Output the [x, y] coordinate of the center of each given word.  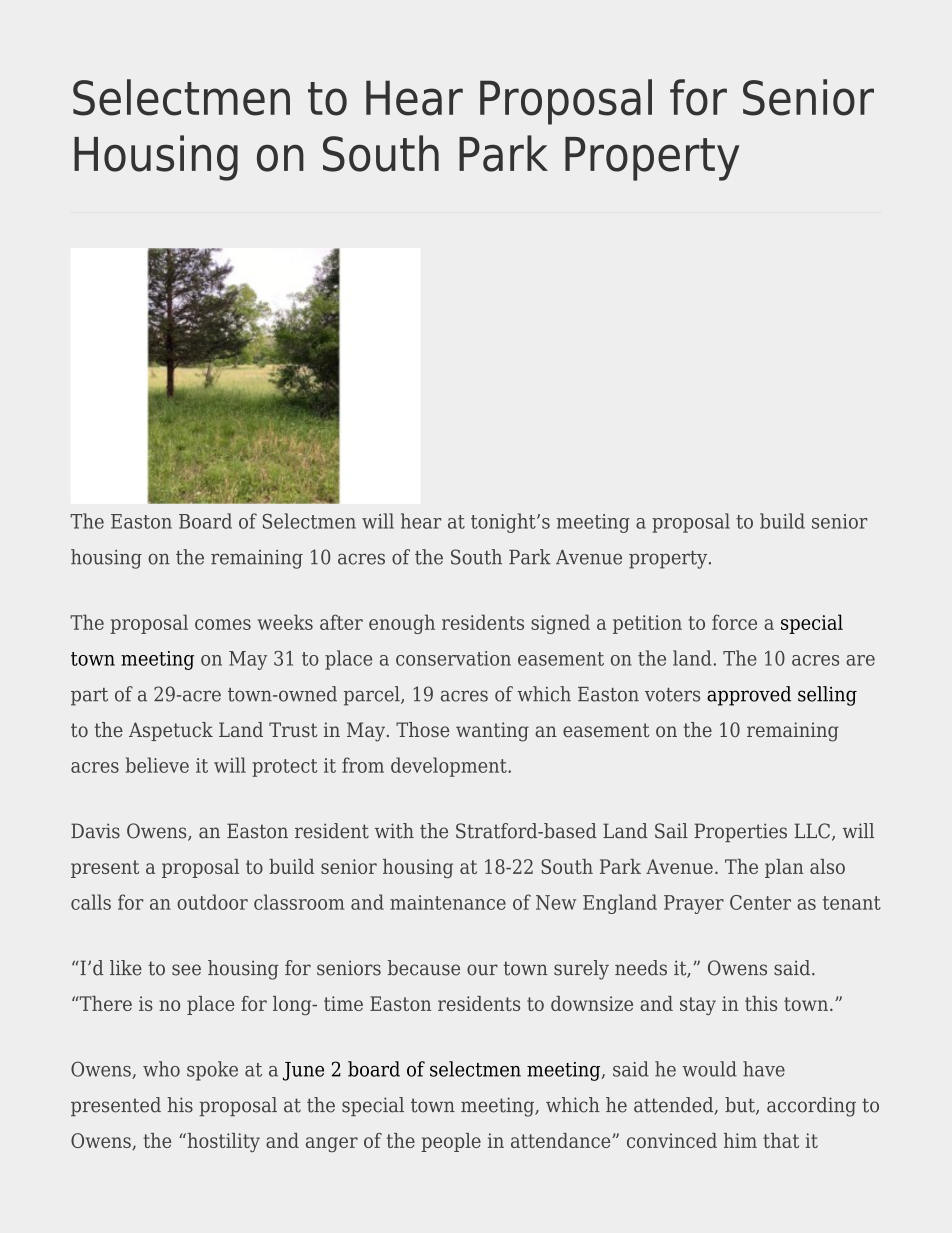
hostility [222, 1142]
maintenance [448, 902]
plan [784, 868]
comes [223, 624]
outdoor [212, 902]
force [734, 622]
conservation [453, 658]
